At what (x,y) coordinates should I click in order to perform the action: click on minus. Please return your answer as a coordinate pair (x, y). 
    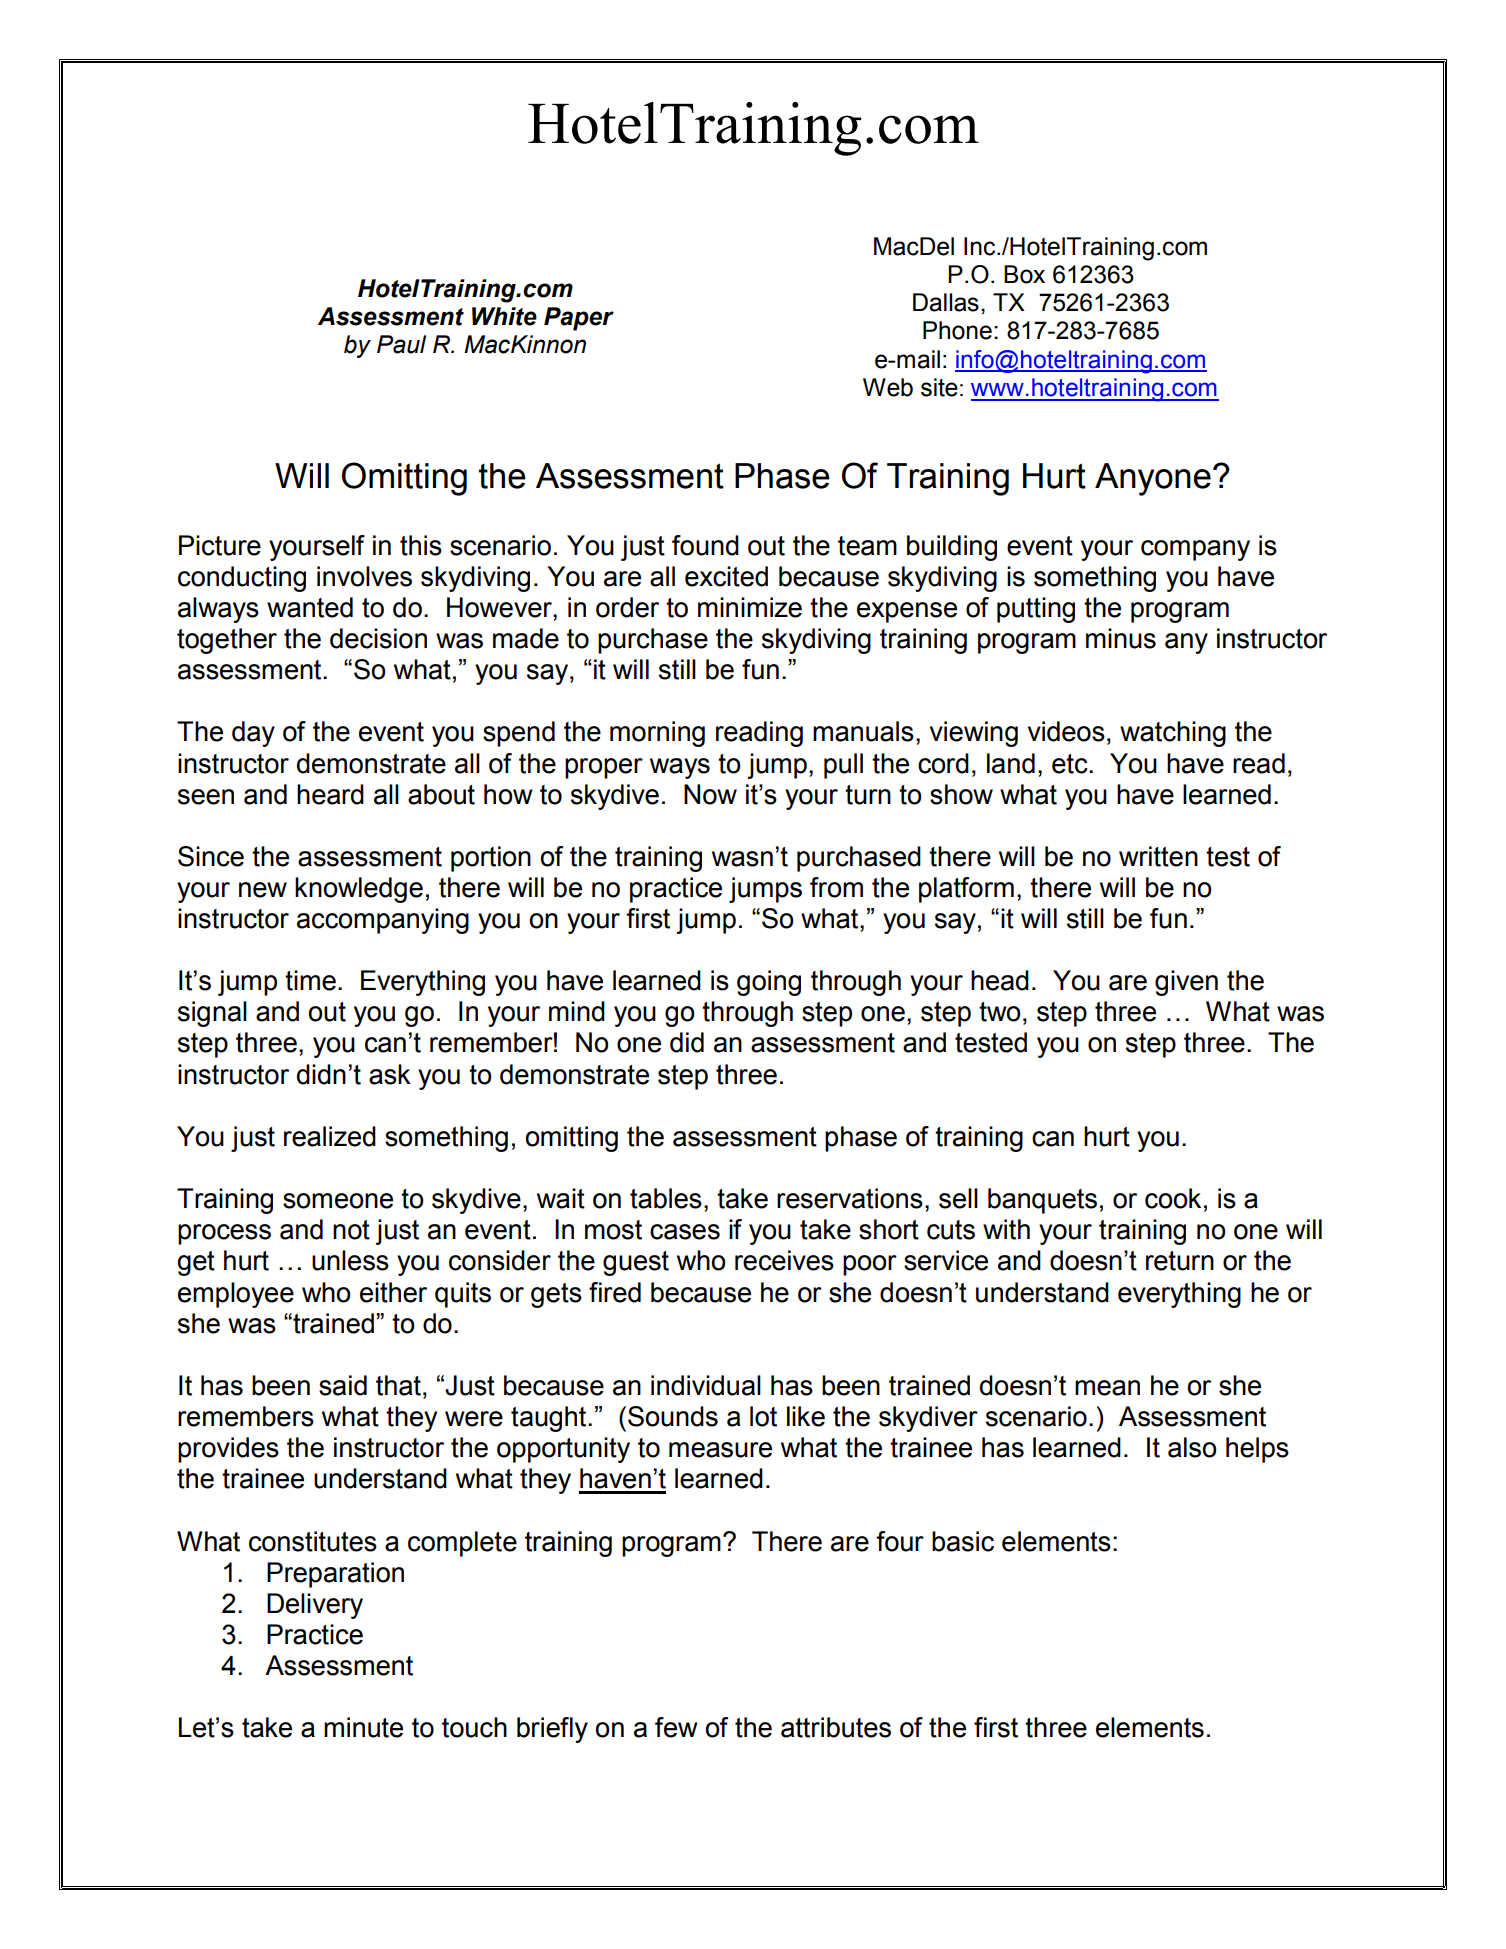
    Looking at the image, I should click on (1121, 638).
